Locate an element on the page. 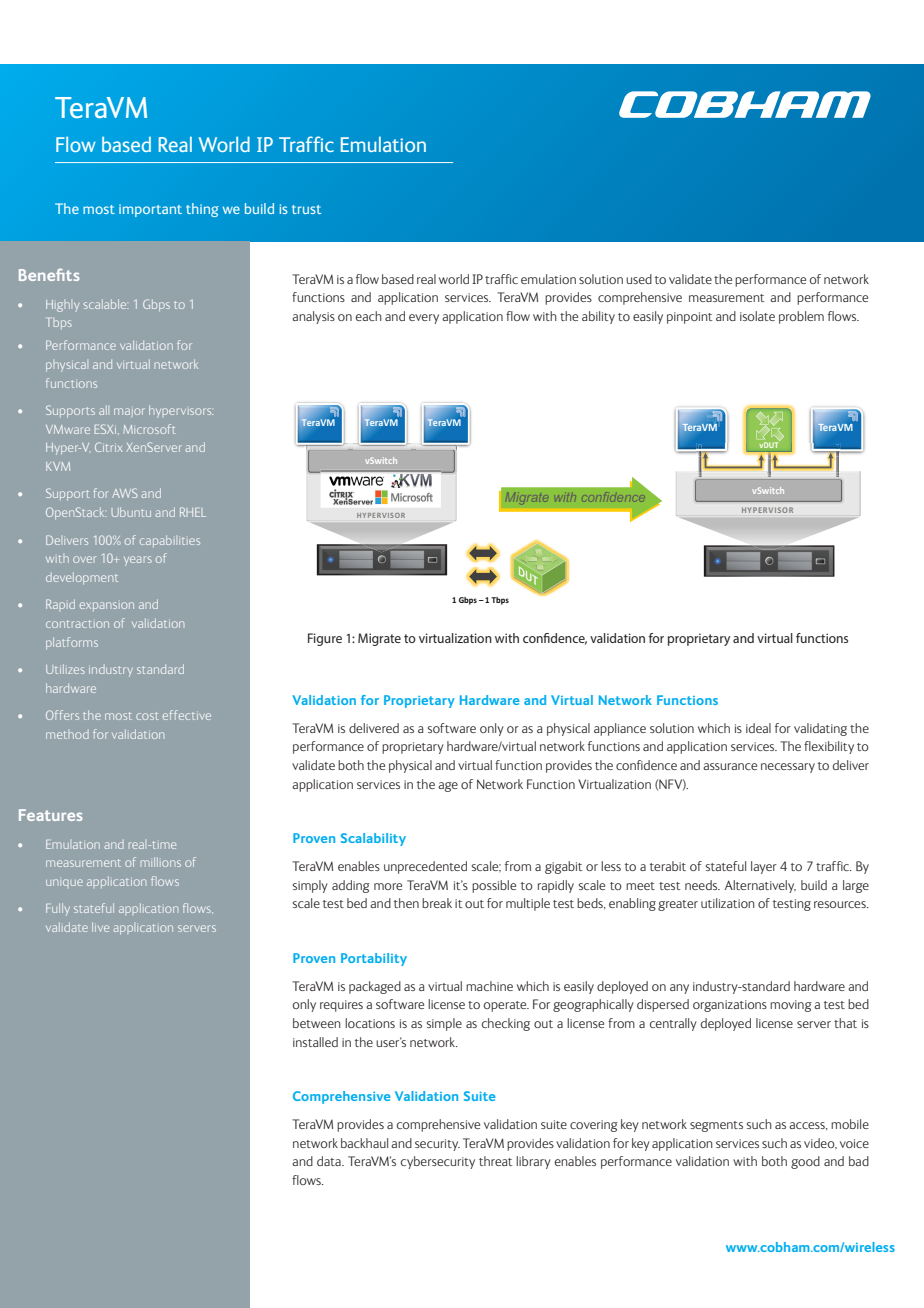  important is located at coordinates (150, 210).
